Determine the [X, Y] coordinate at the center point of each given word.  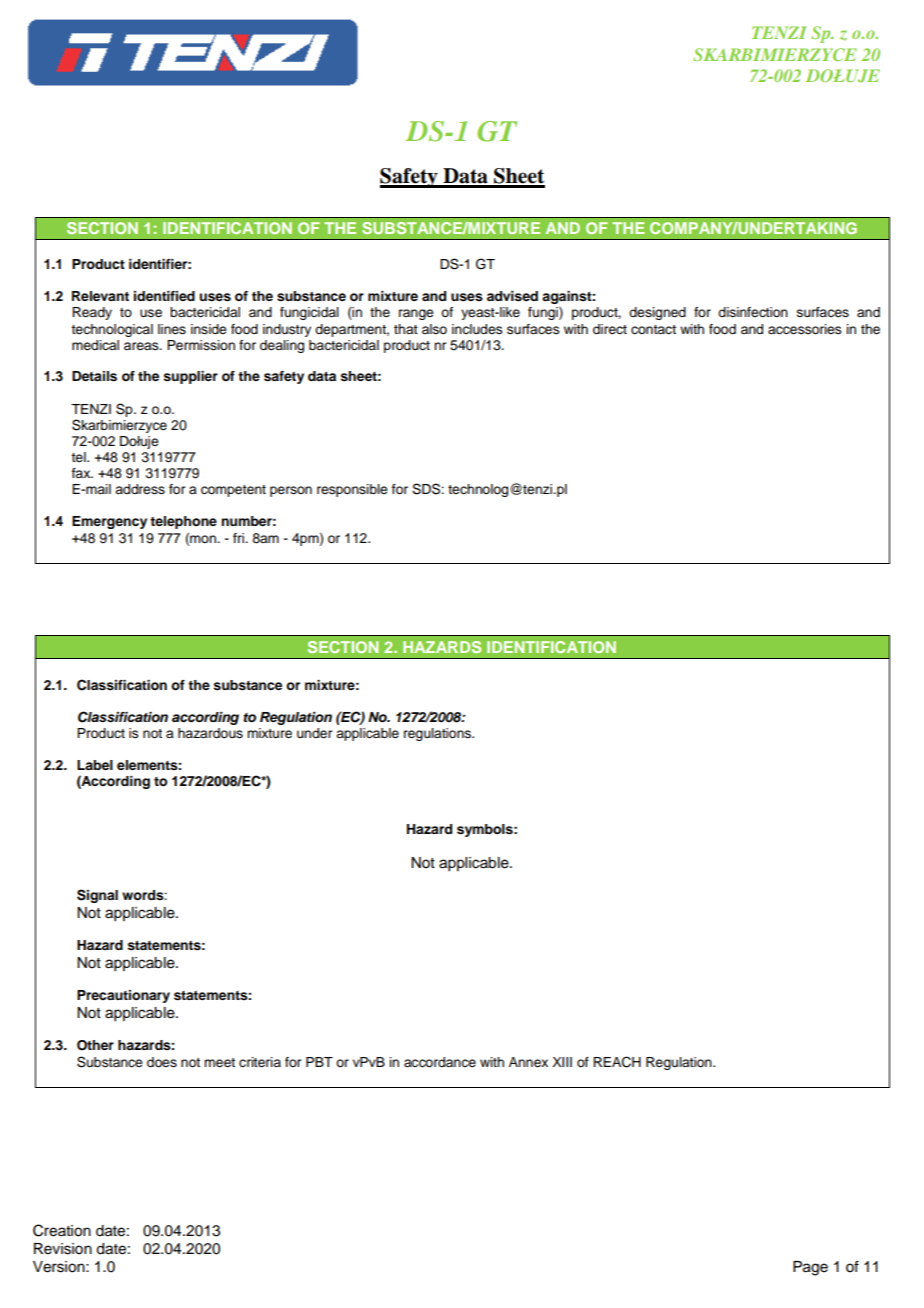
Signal [97, 896]
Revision [63, 1249]
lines [172, 329]
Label [95, 765]
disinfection [753, 312]
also [434, 329]
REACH [617, 1062]
